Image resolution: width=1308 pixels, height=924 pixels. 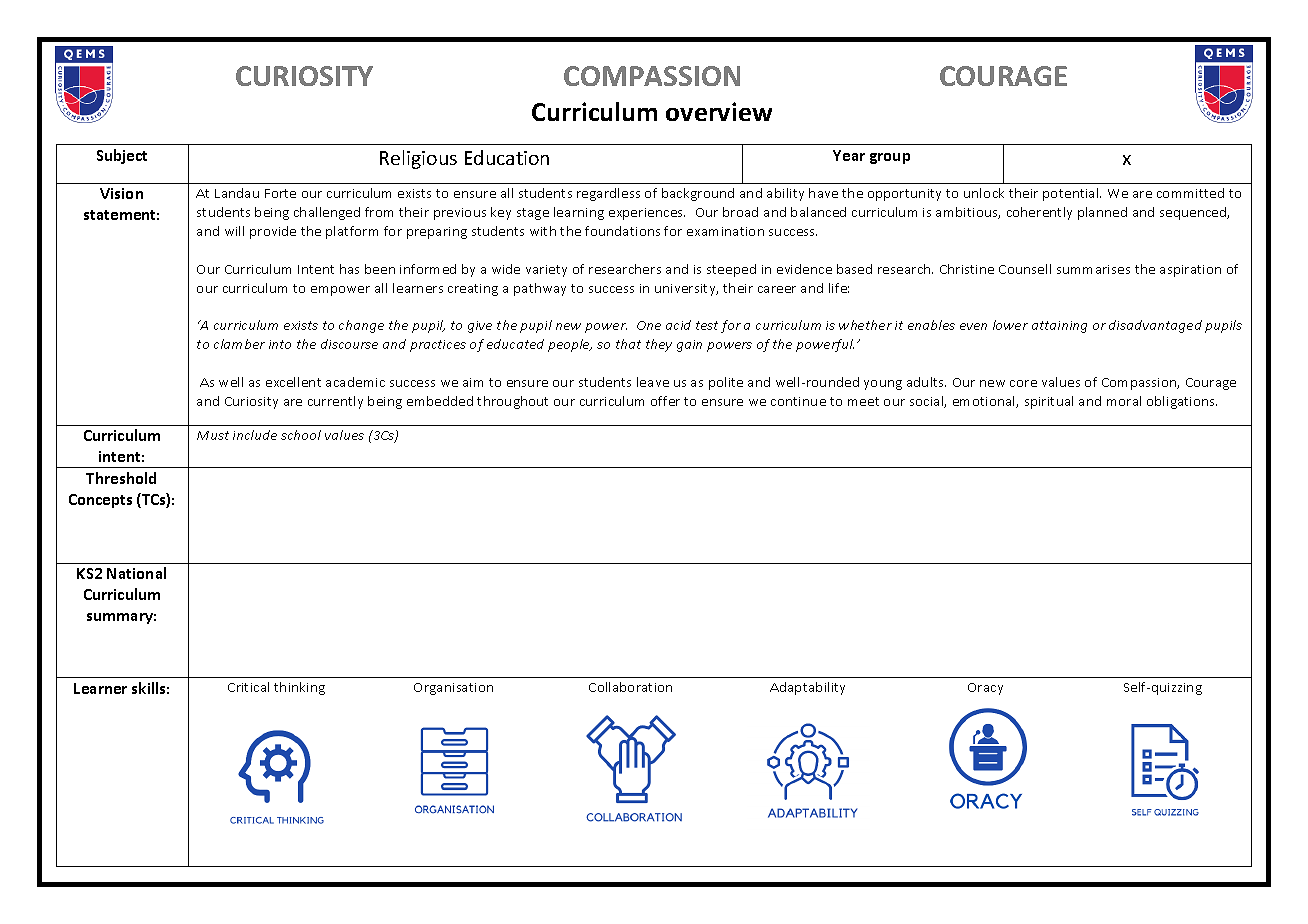 I want to click on overview, so click(x=719, y=111).
